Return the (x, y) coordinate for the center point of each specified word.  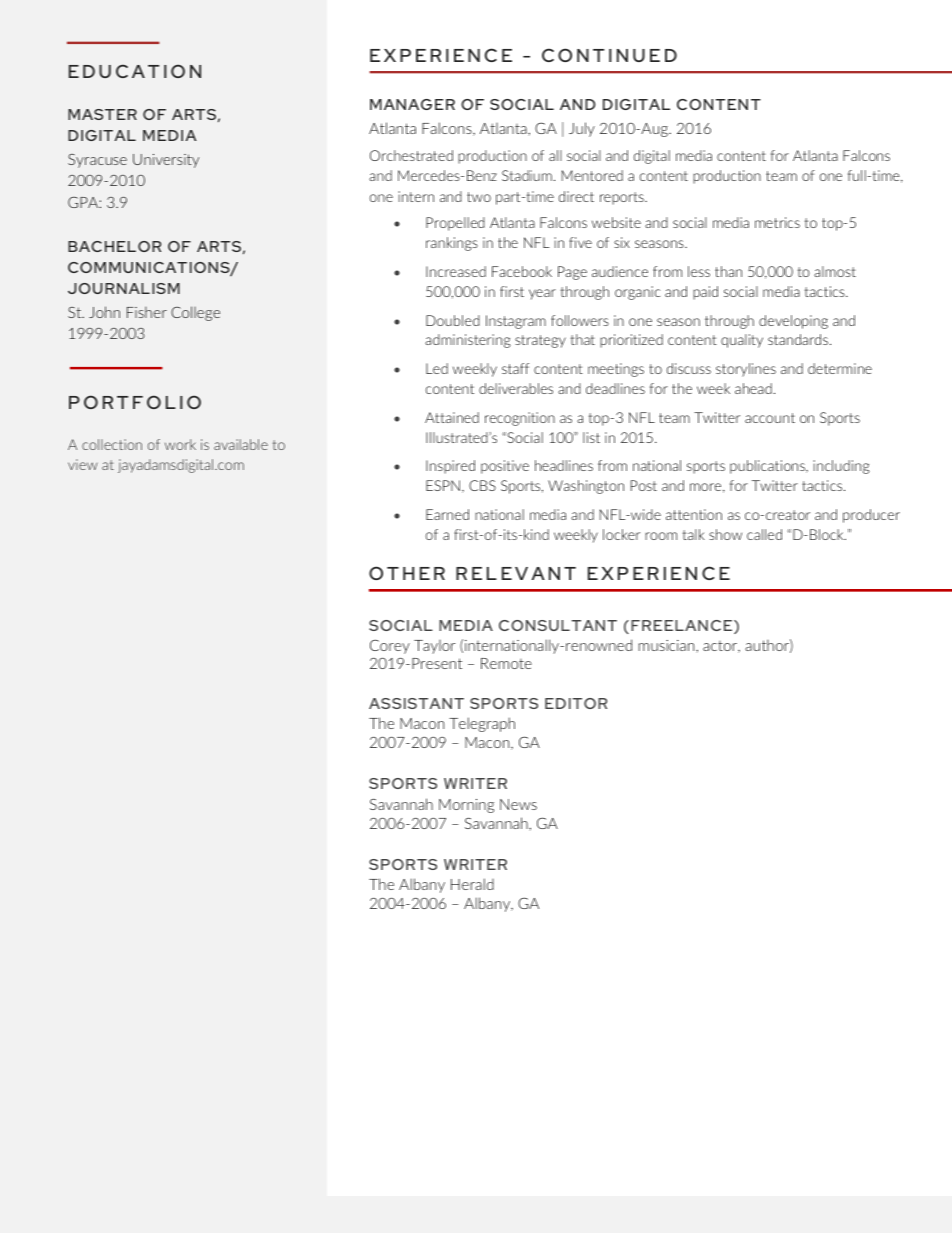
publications (768, 467)
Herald (472, 884)
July (582, 129)
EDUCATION (135, 71)
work (180, 444)
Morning (466, 806)
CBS (482, 485)
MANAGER (412, 104)
